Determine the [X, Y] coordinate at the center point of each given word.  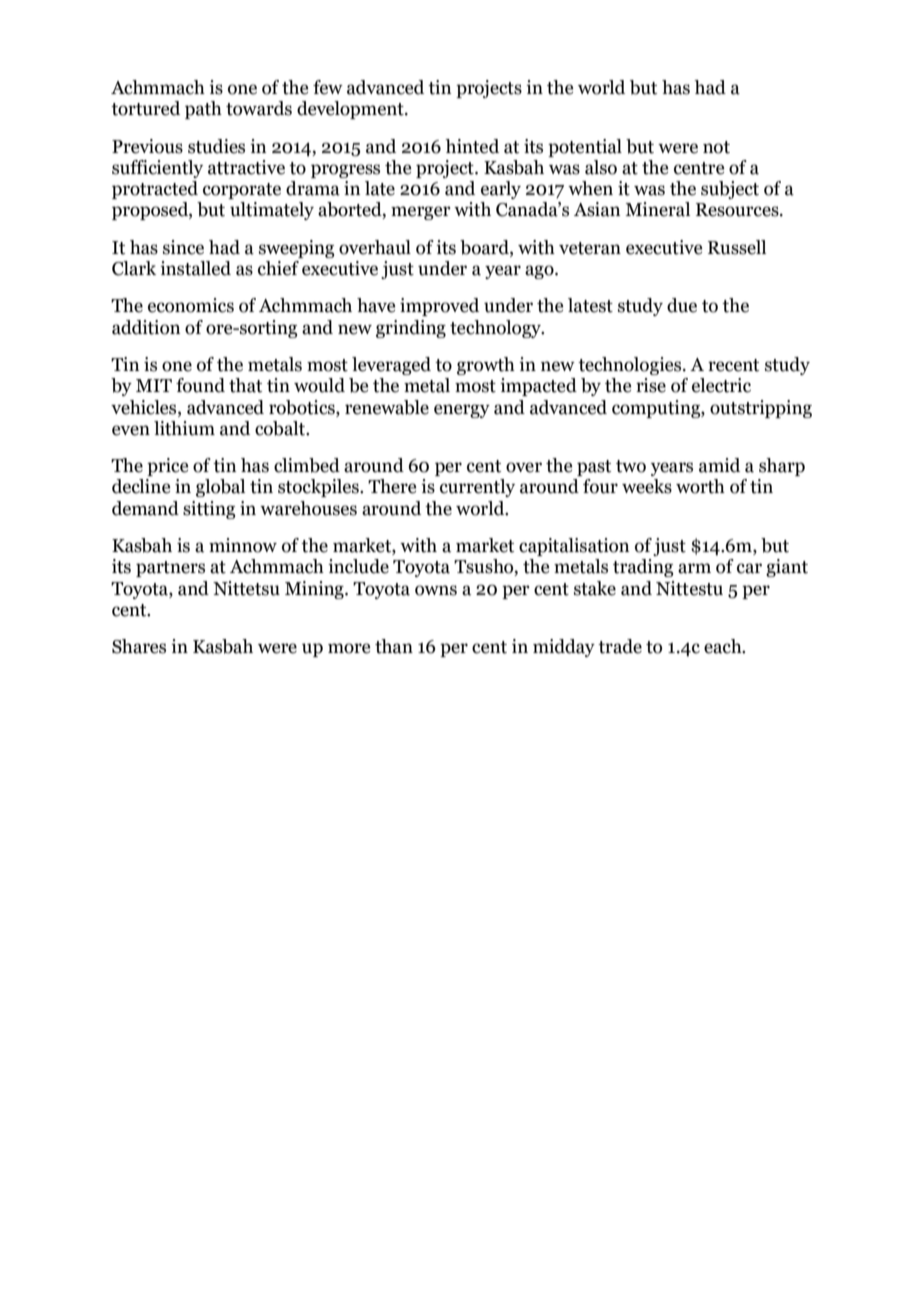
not [716, 147]
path [203, 110]
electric [721, 385]
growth [486, 366]
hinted [472, 146]
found [200, 385]
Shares [139, 646]
